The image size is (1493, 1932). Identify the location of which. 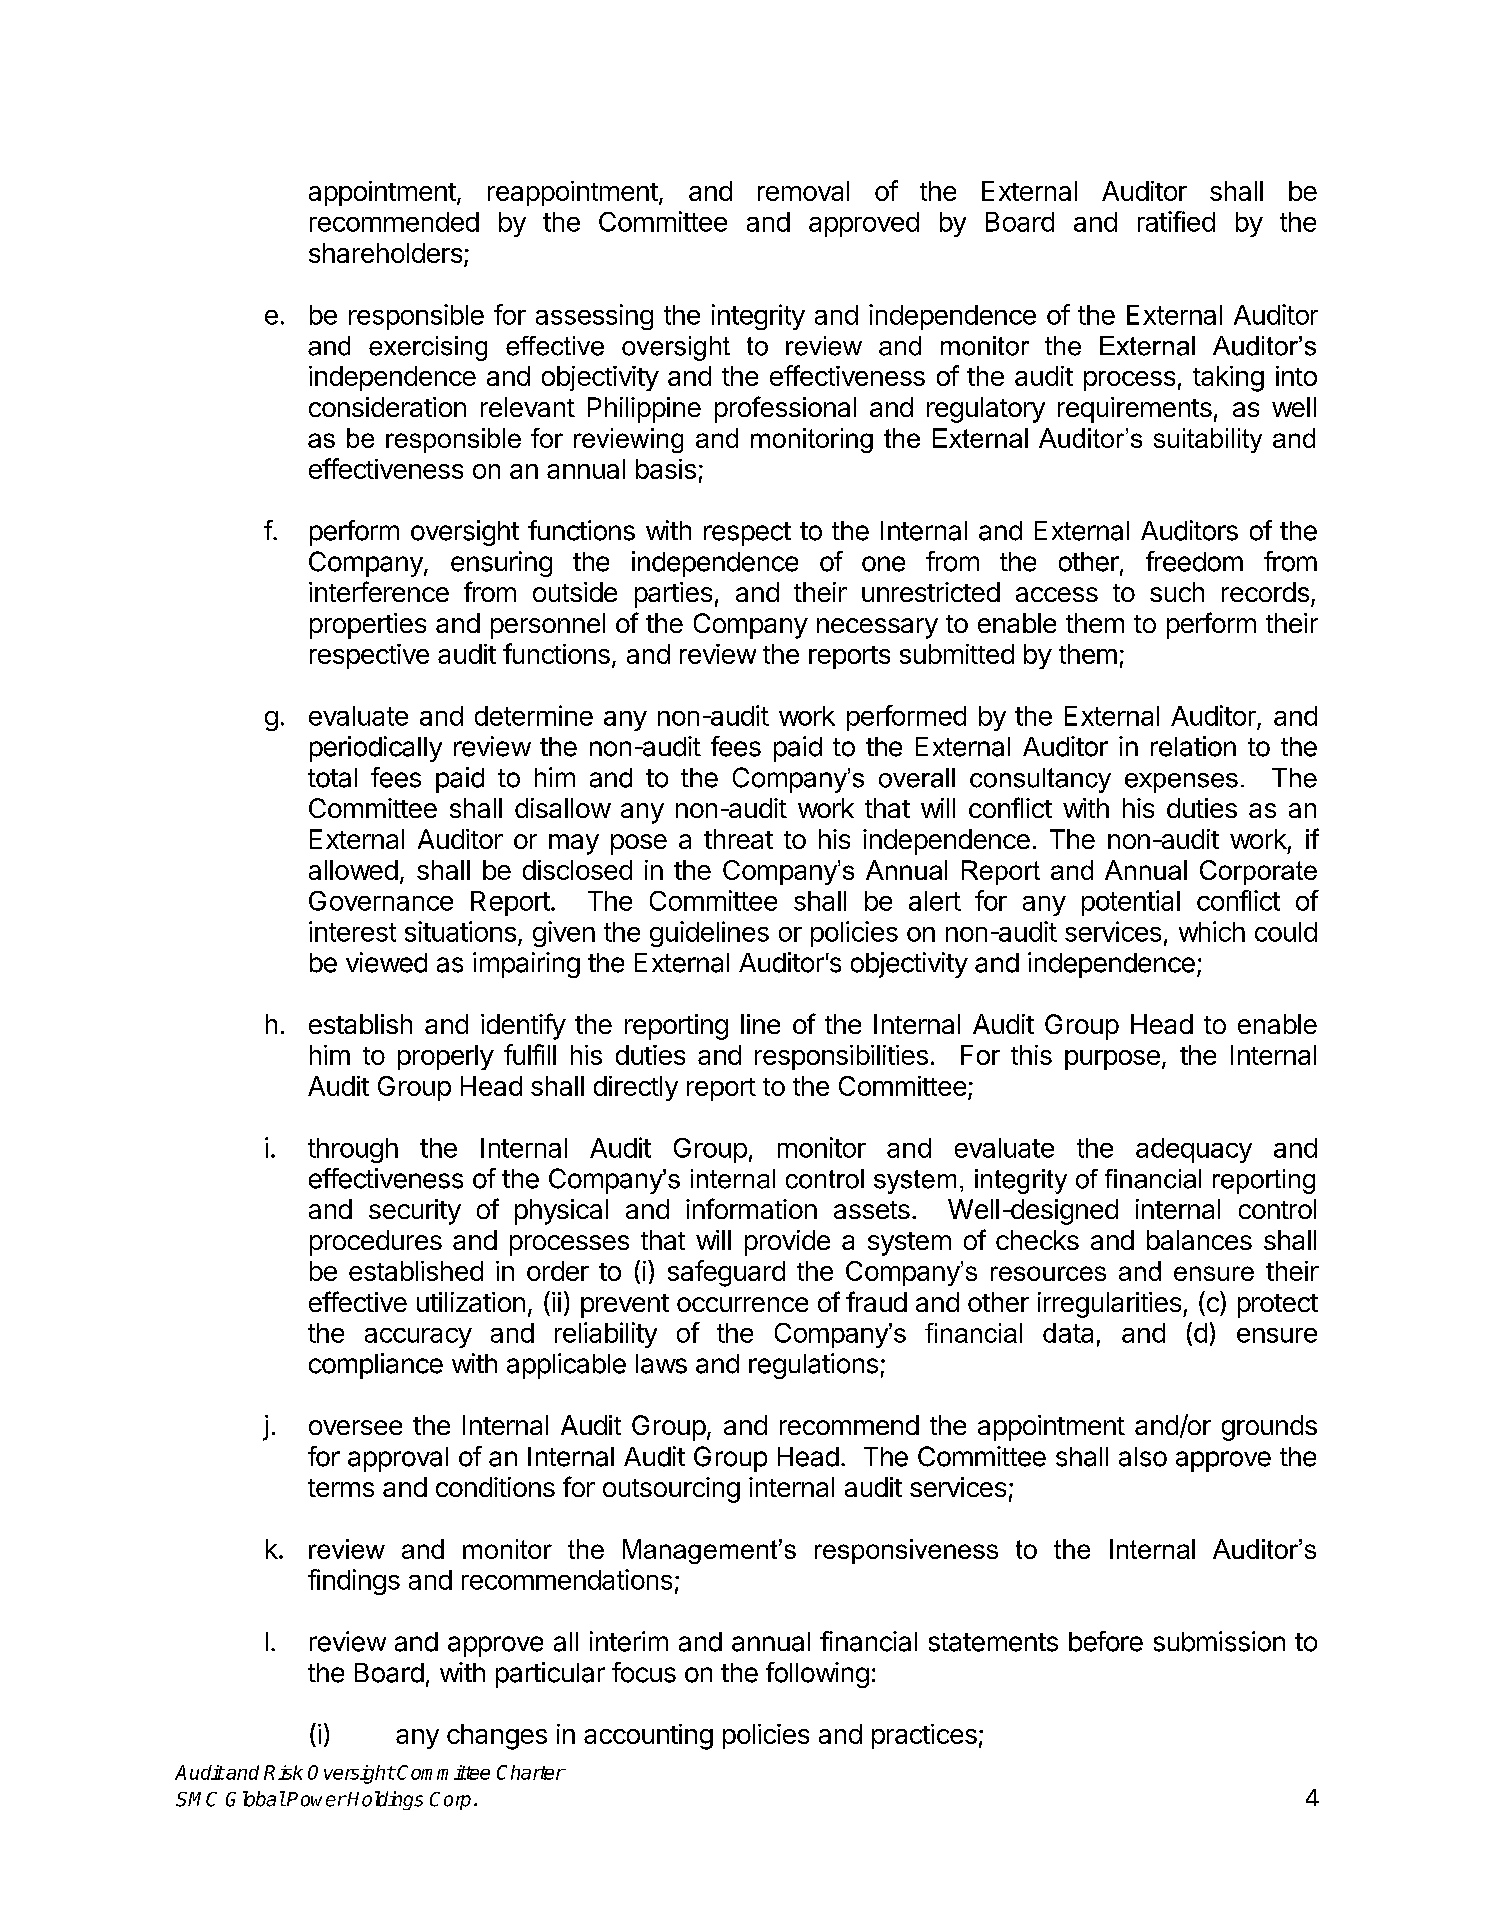
(1212, 931).
